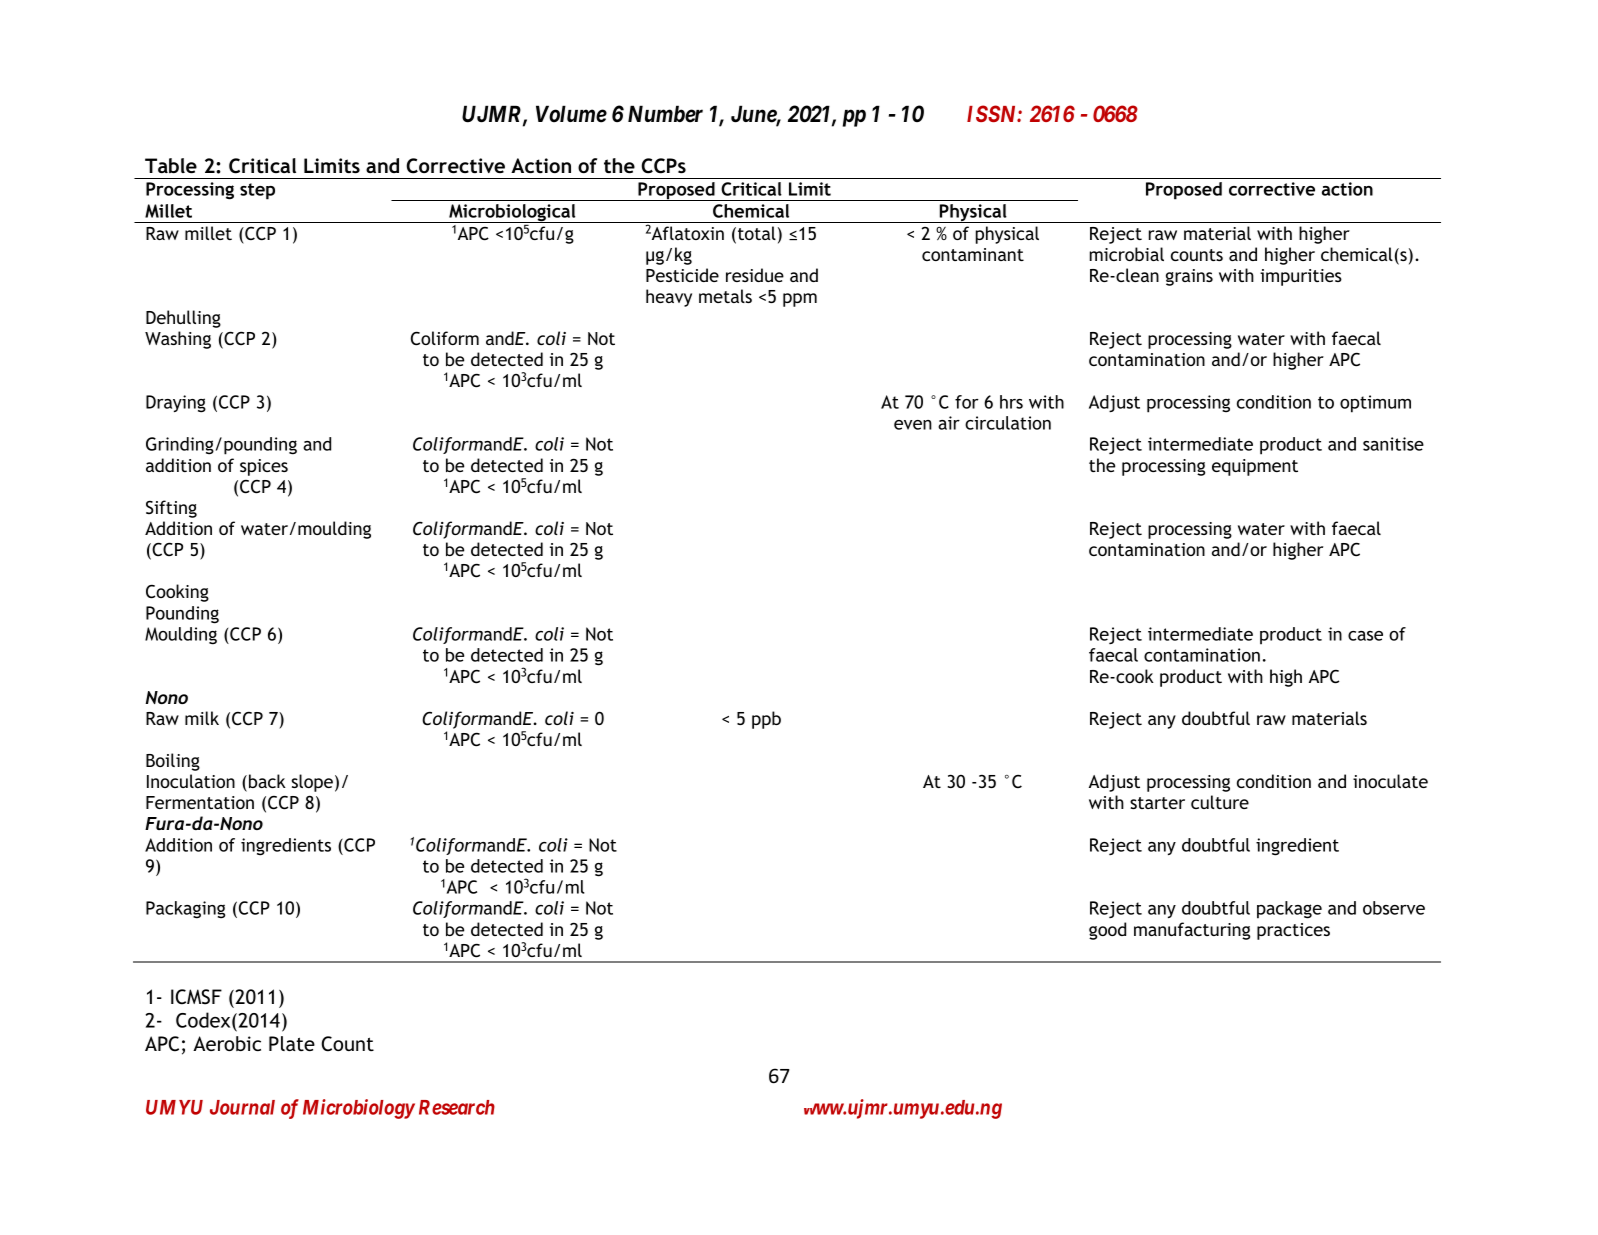  What do you see at coordinates (913, 425) in the screenshot?
I see `even` at bounding box center [913, 425].
